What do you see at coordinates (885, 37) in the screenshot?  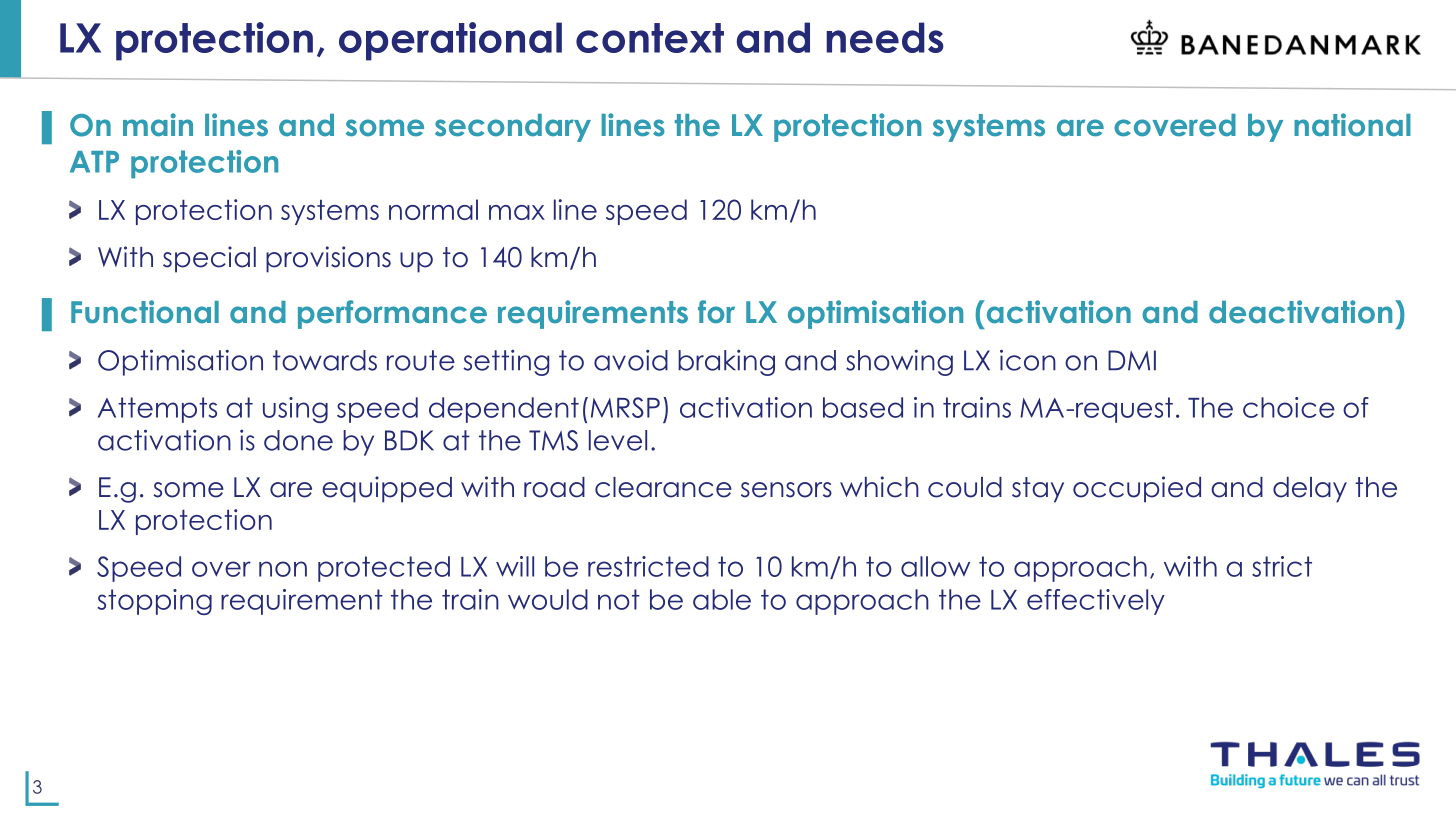 I see `needs` at bounding box center [885, 37].
